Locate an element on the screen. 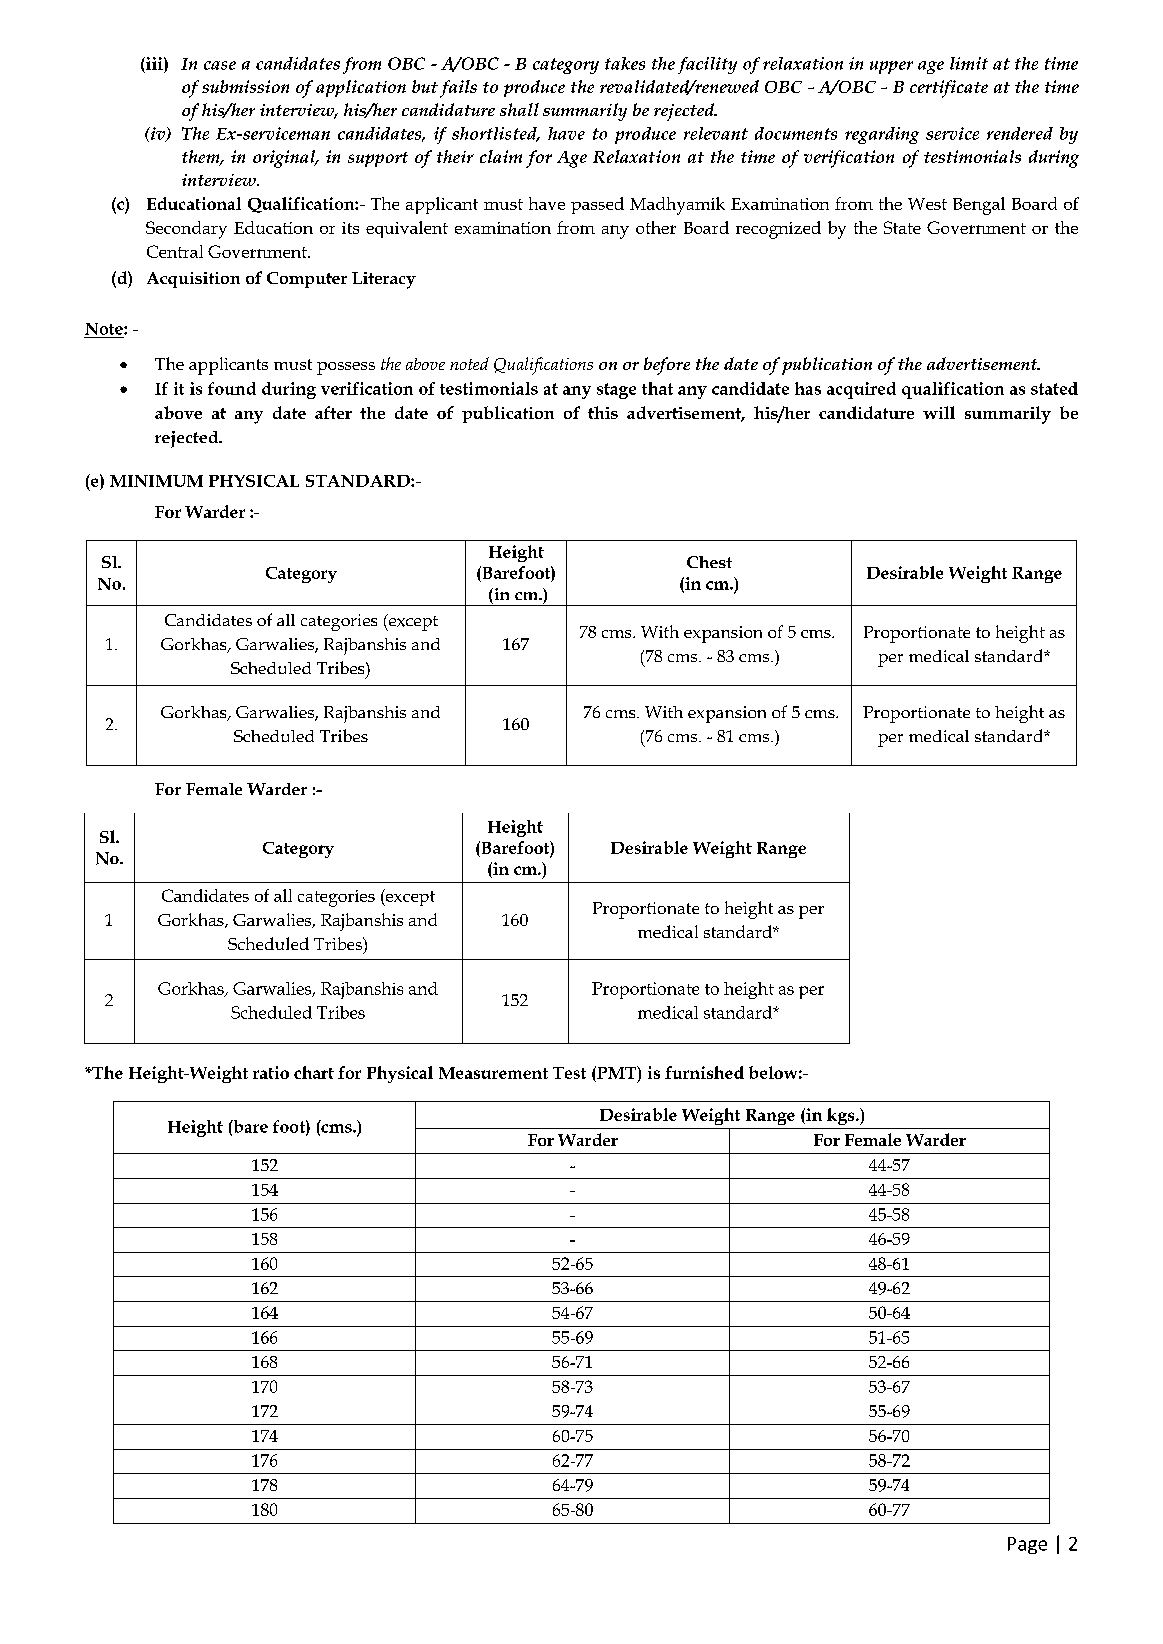 The width and height of the screenshot is (1163, 1644). found is located at coordinates (232, 388).
